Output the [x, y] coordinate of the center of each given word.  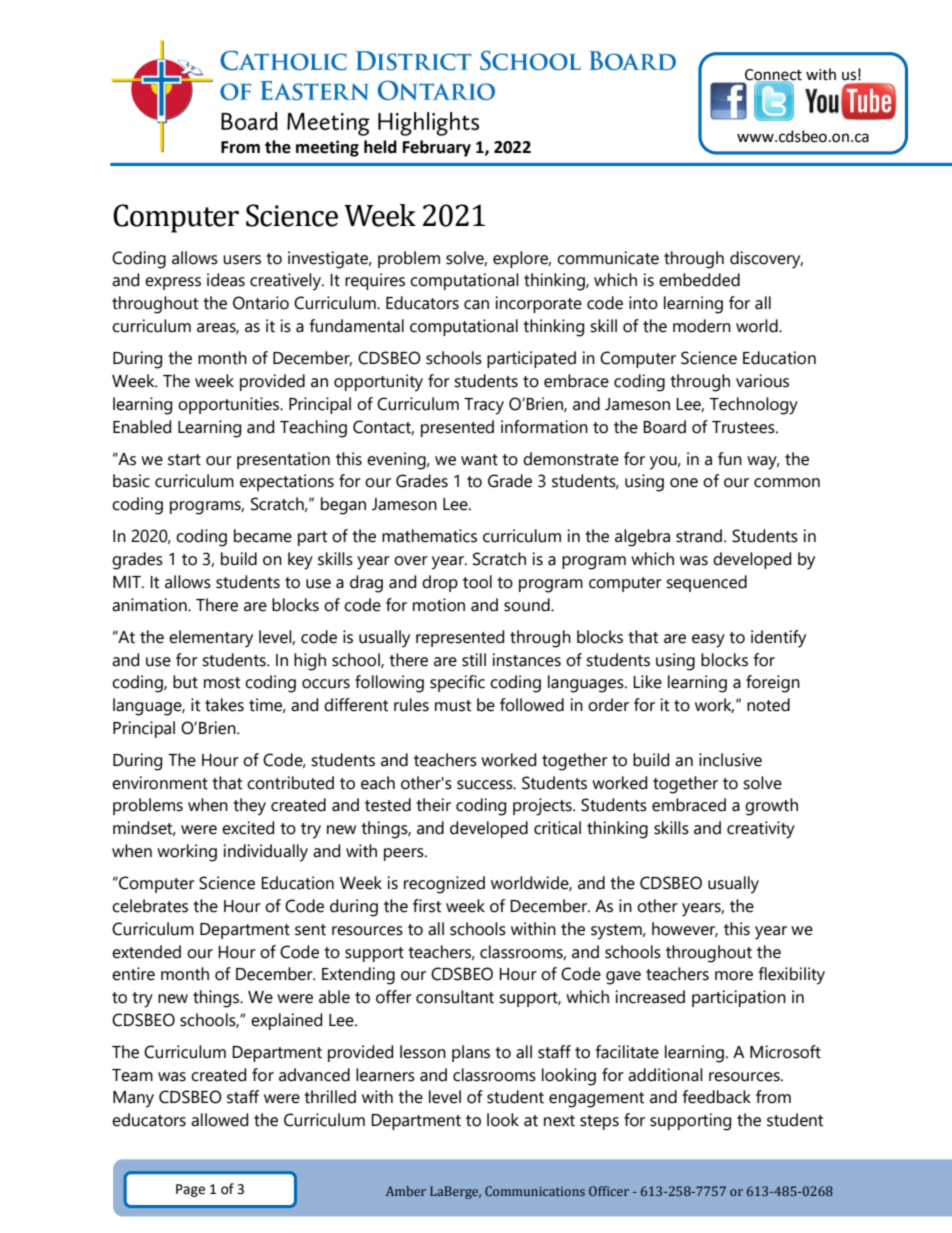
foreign [773, 684]
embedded [699, 280]
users [242, 260]
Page [190, 1190]
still [474, 660]
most [222, 683]
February [437, 148]
